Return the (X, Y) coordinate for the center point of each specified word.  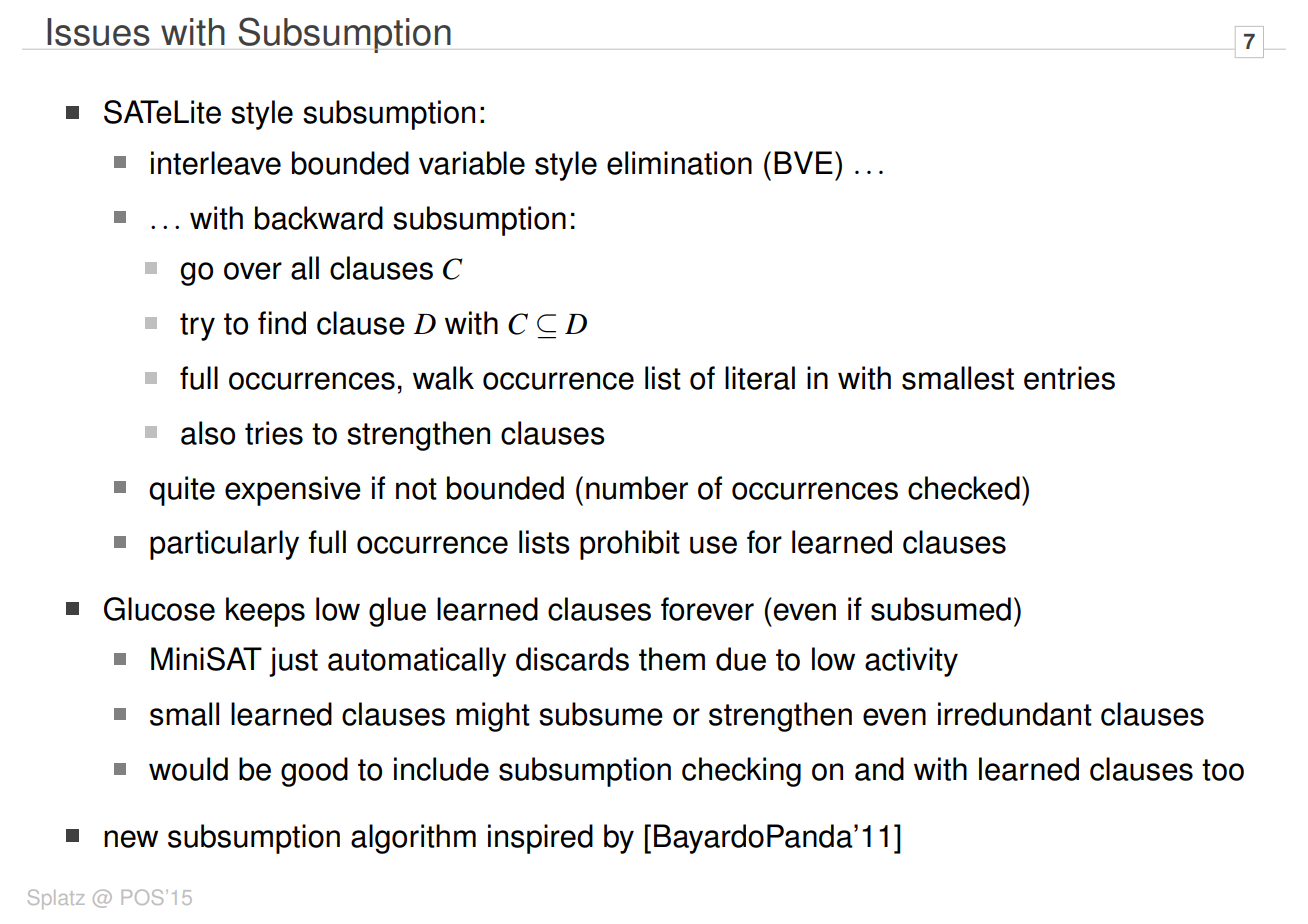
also (208, 433)
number (637, 488)
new (131, 839)
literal (760, 378)
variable (472, 163)
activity (911, 662)
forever (707, 609)
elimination (679, 163)
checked (964, 488)
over (253, 271)
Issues (98, 32)
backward (319, 218)
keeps (265, 612)
